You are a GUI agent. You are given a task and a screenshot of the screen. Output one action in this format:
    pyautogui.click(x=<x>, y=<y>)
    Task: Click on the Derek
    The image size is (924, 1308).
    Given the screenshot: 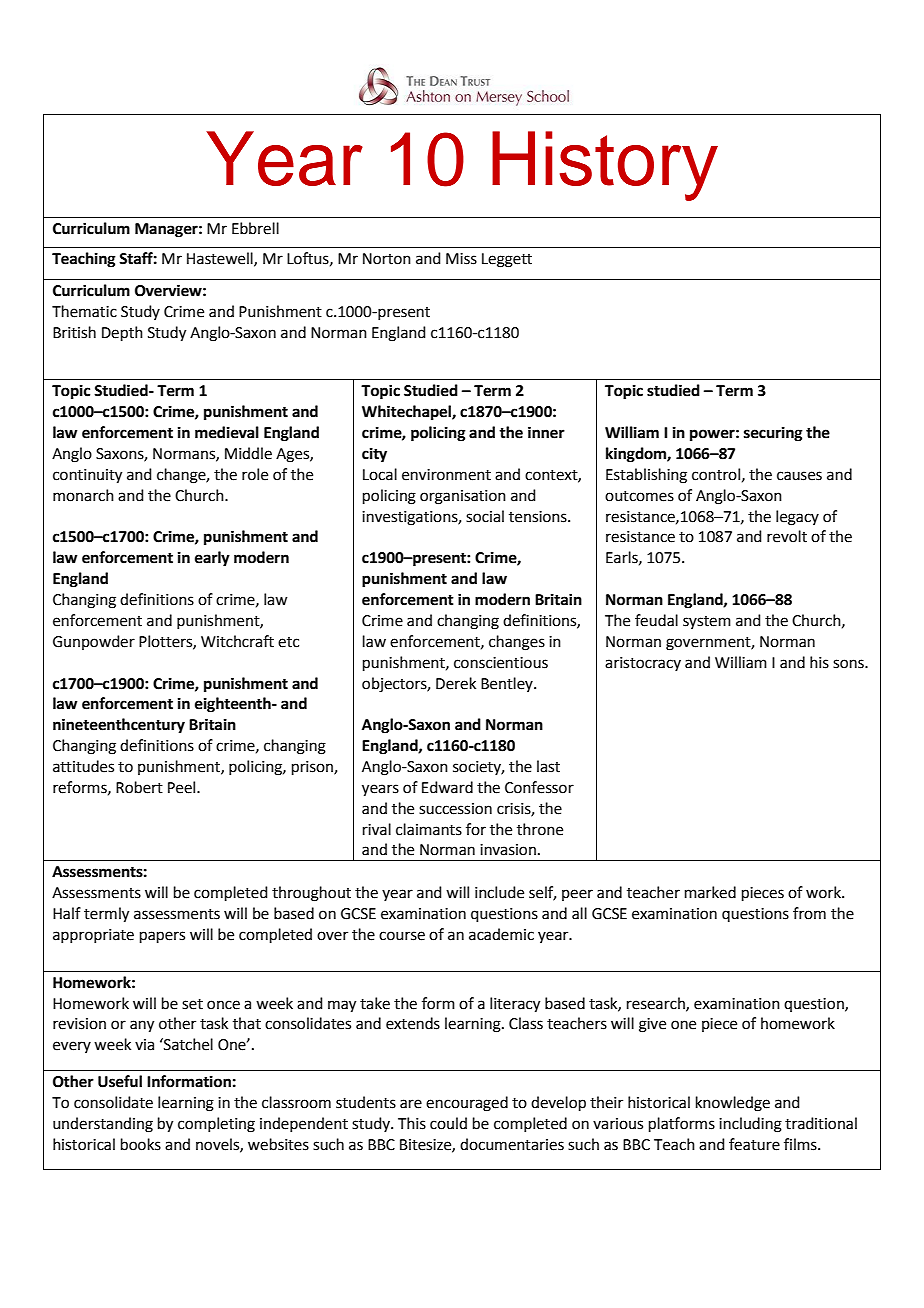 What is the action you would take?
    pyautogui.click(x=456, y=683)
